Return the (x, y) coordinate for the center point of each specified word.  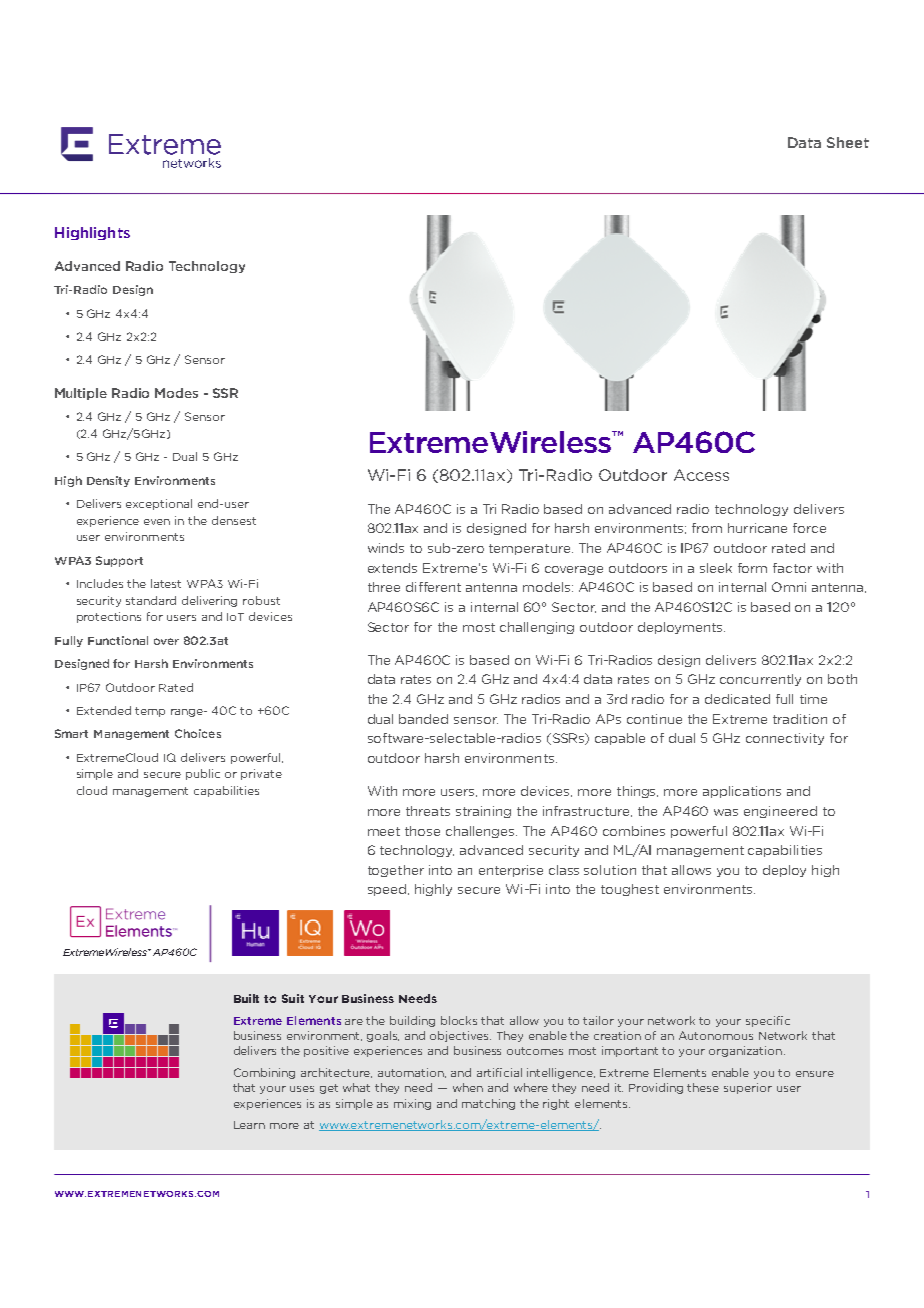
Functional (118, 640)
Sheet (848, 142)
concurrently (760, 680)
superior (748, 1088)
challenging (537, 628)
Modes (176, 393)
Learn (249, 1125)
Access (701, 475)
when (468, 1087)
